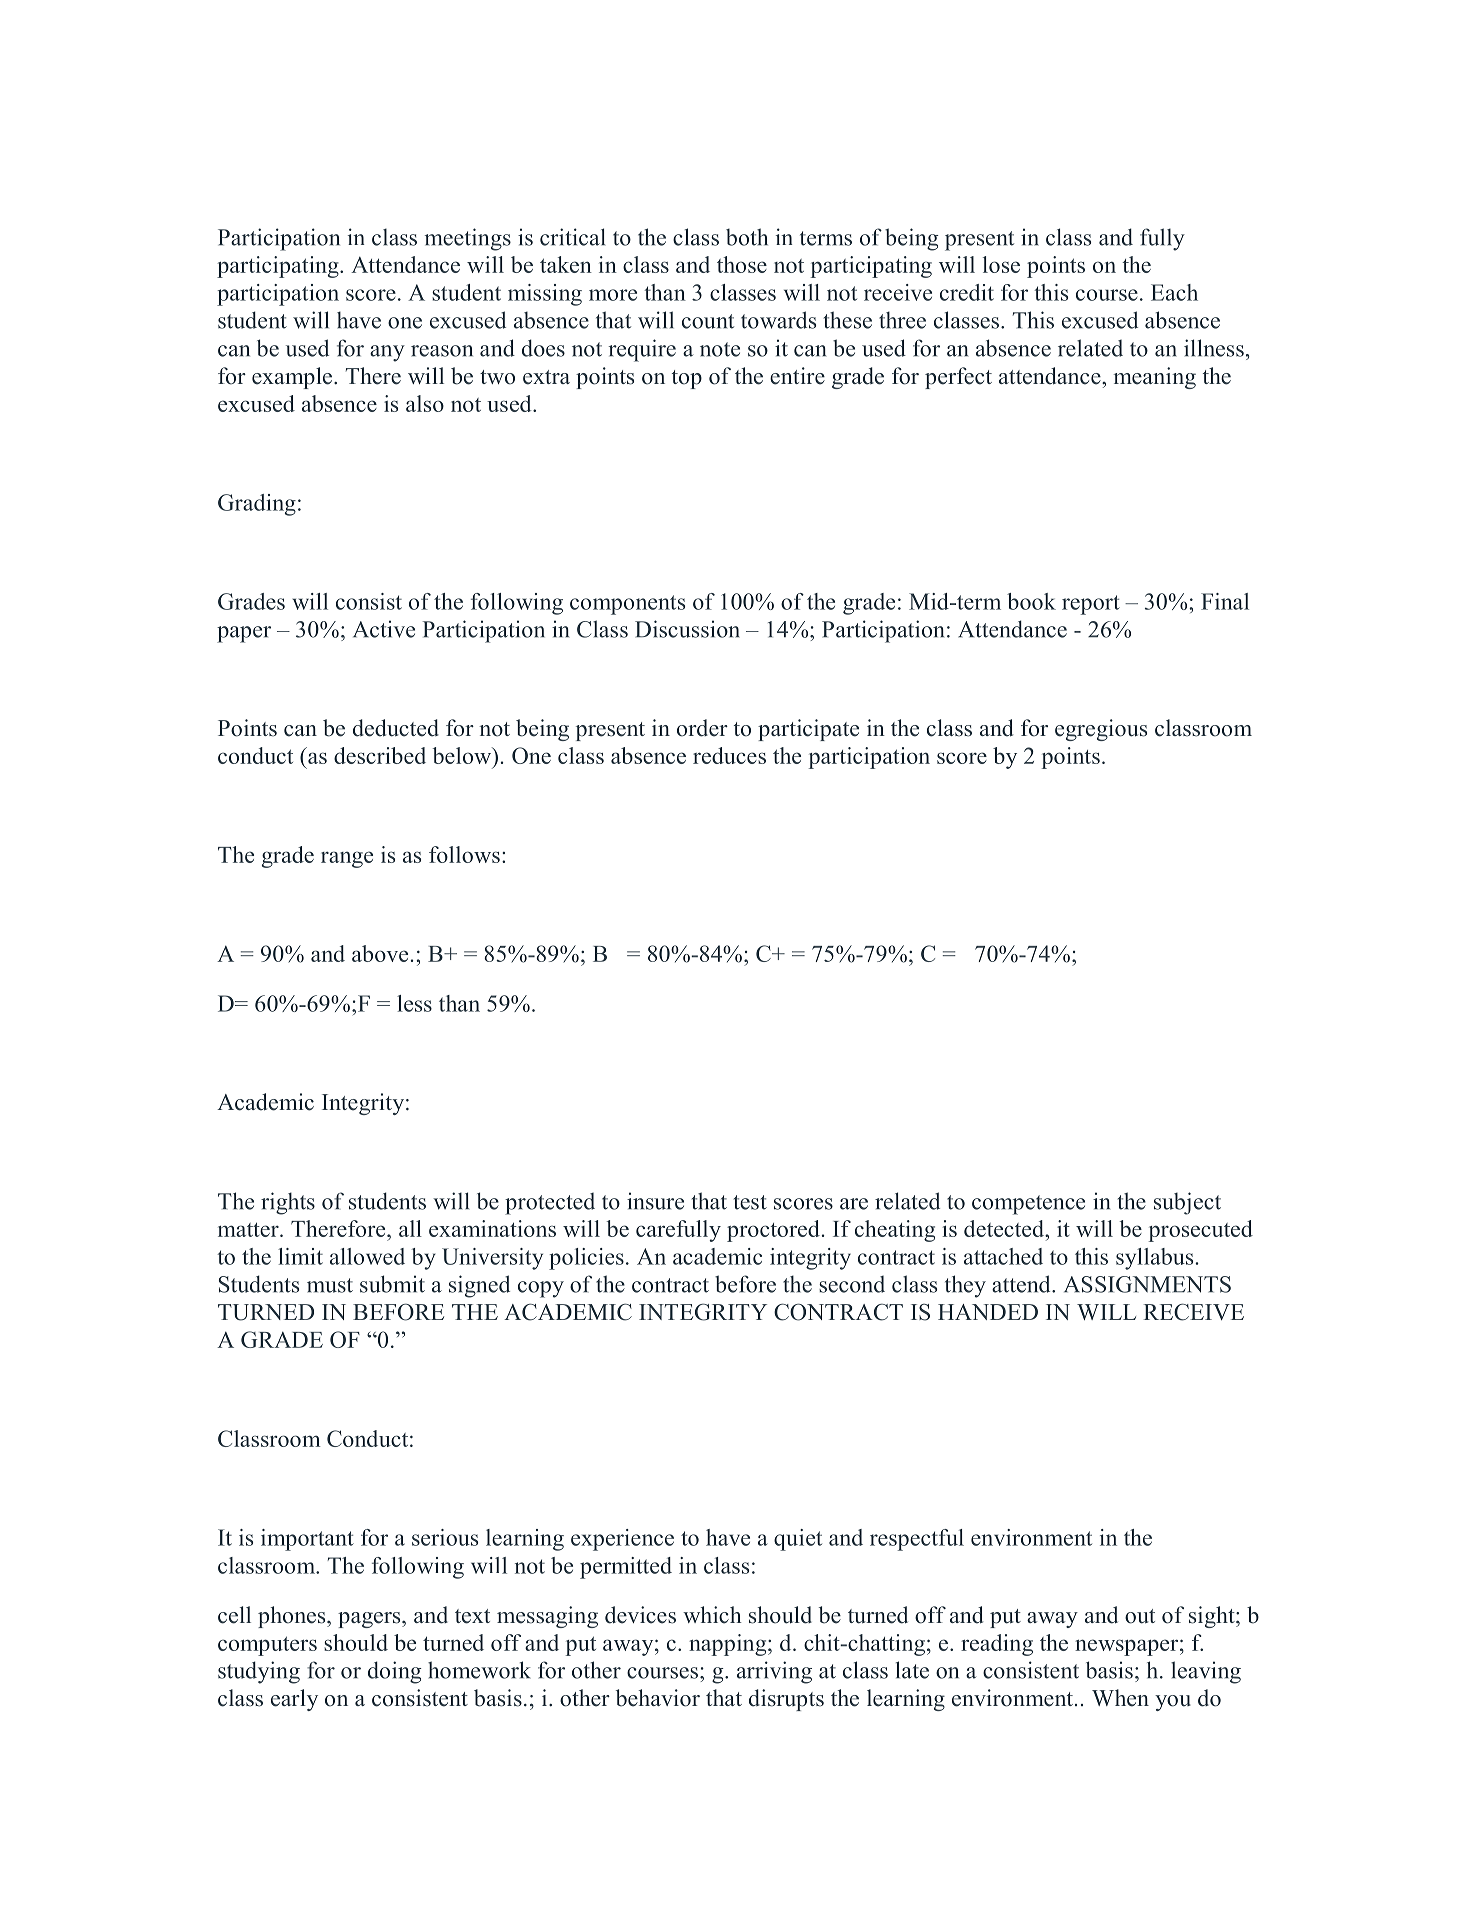 The width and height of the page is (1477, 1911). I want to click on reduces, so click(729, 755).
